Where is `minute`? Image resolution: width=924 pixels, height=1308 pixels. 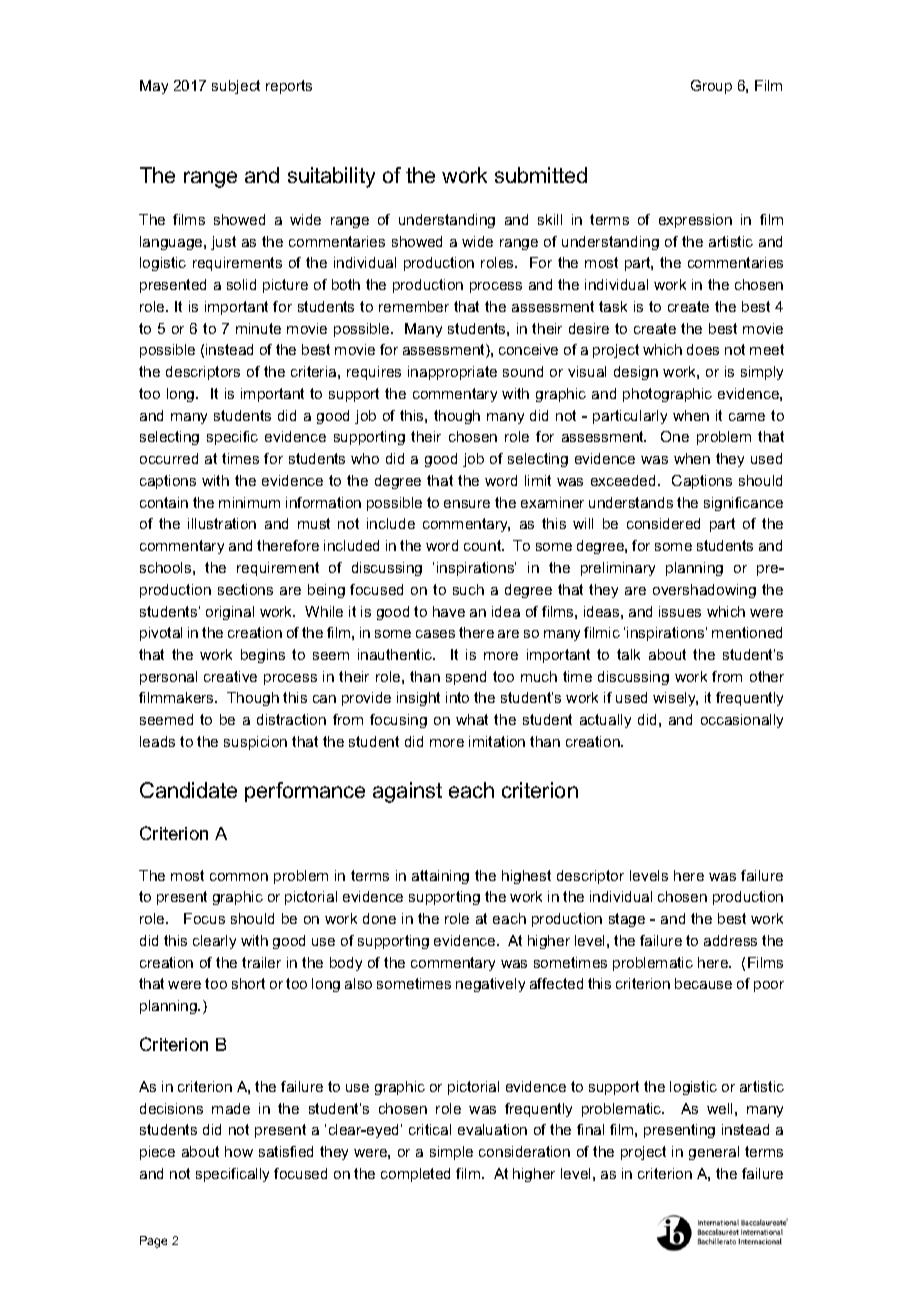 minute is located at coordinates (258, 328).
